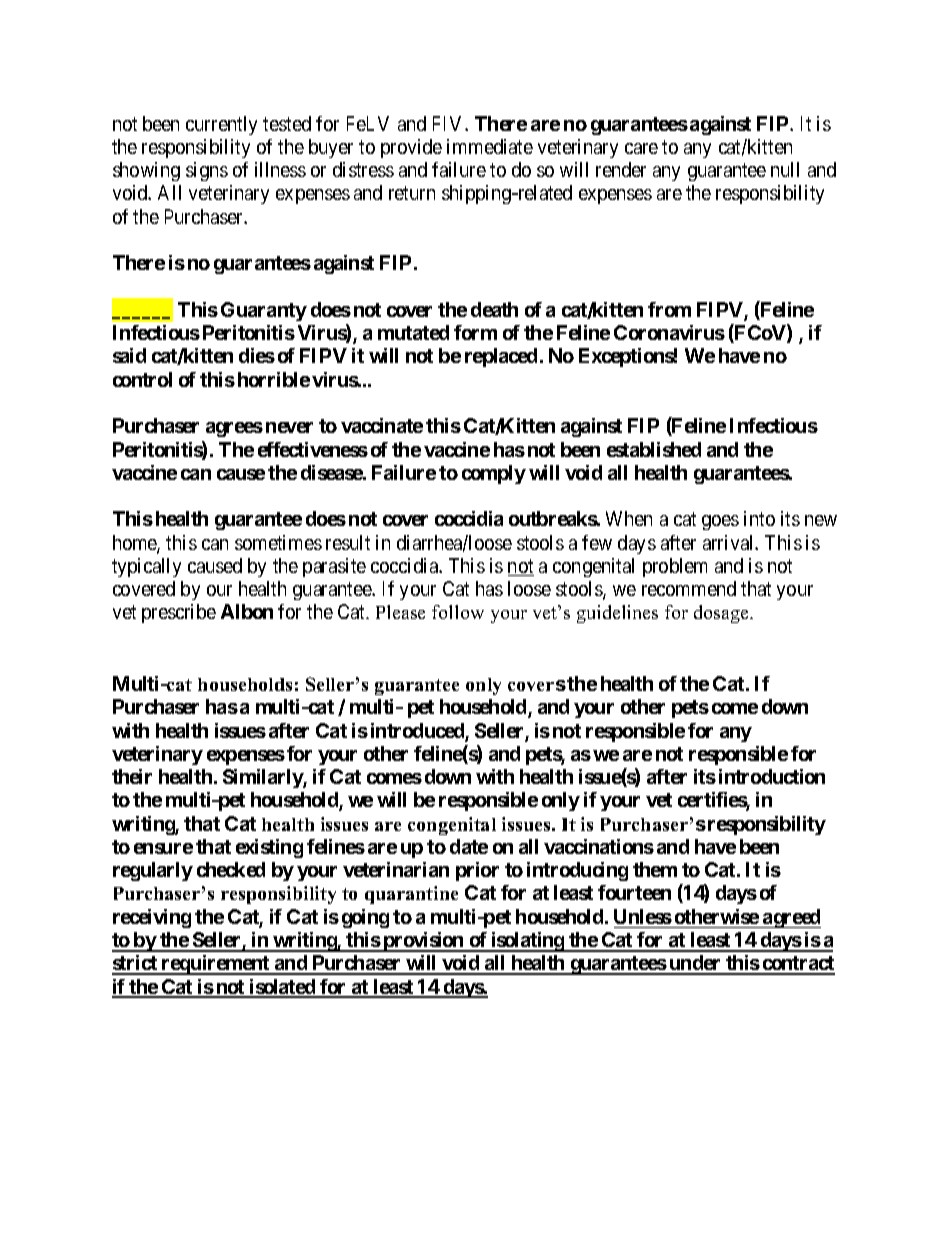  I want to click on null, so click(785, 169).
